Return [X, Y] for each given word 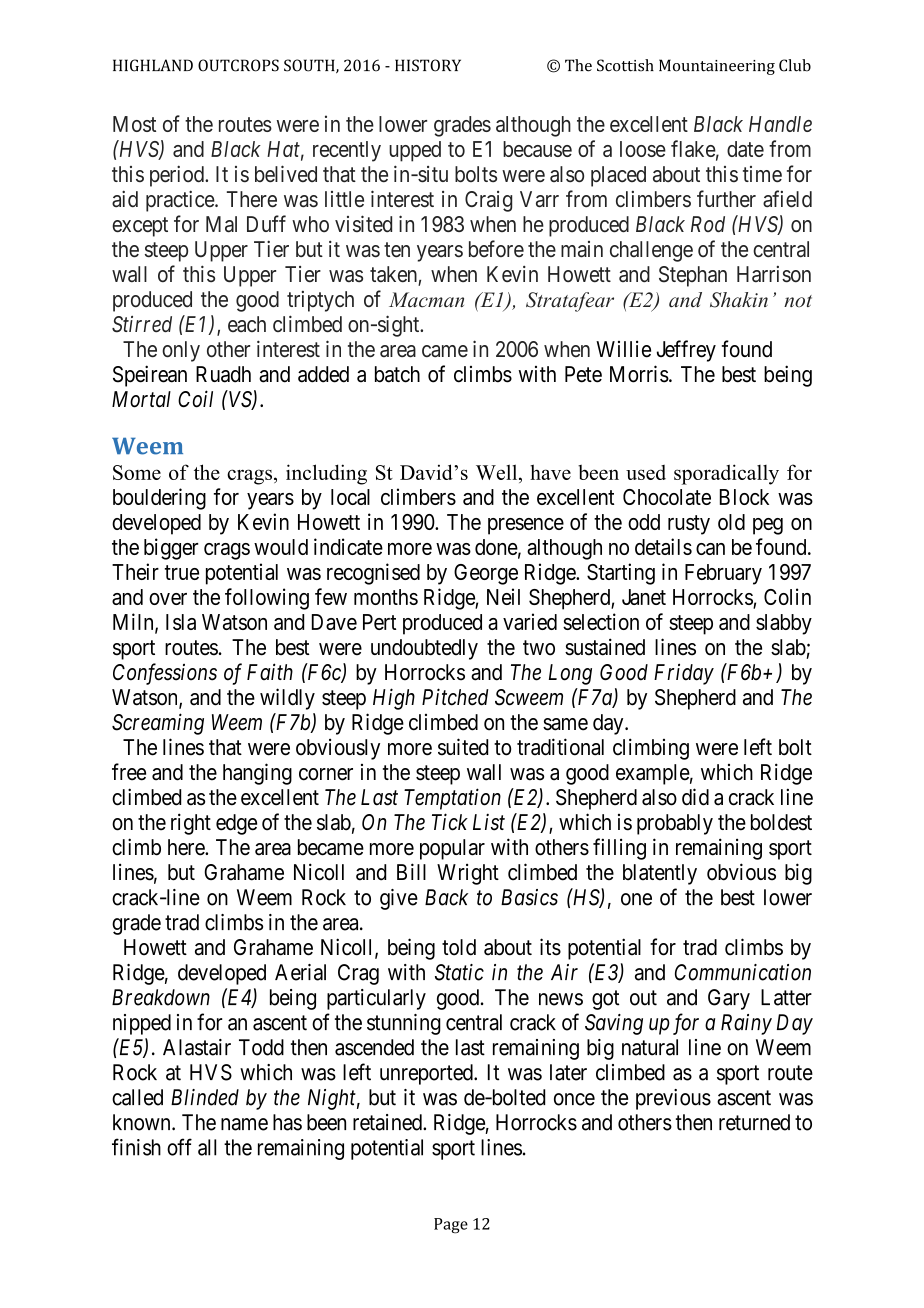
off [179, 1147]
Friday [684, 674]
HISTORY [428, 65]
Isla [181, 622]
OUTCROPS [238, 65]
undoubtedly [424, 649]
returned [754, 1122]
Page [451, 1226]
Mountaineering [717, 67]
